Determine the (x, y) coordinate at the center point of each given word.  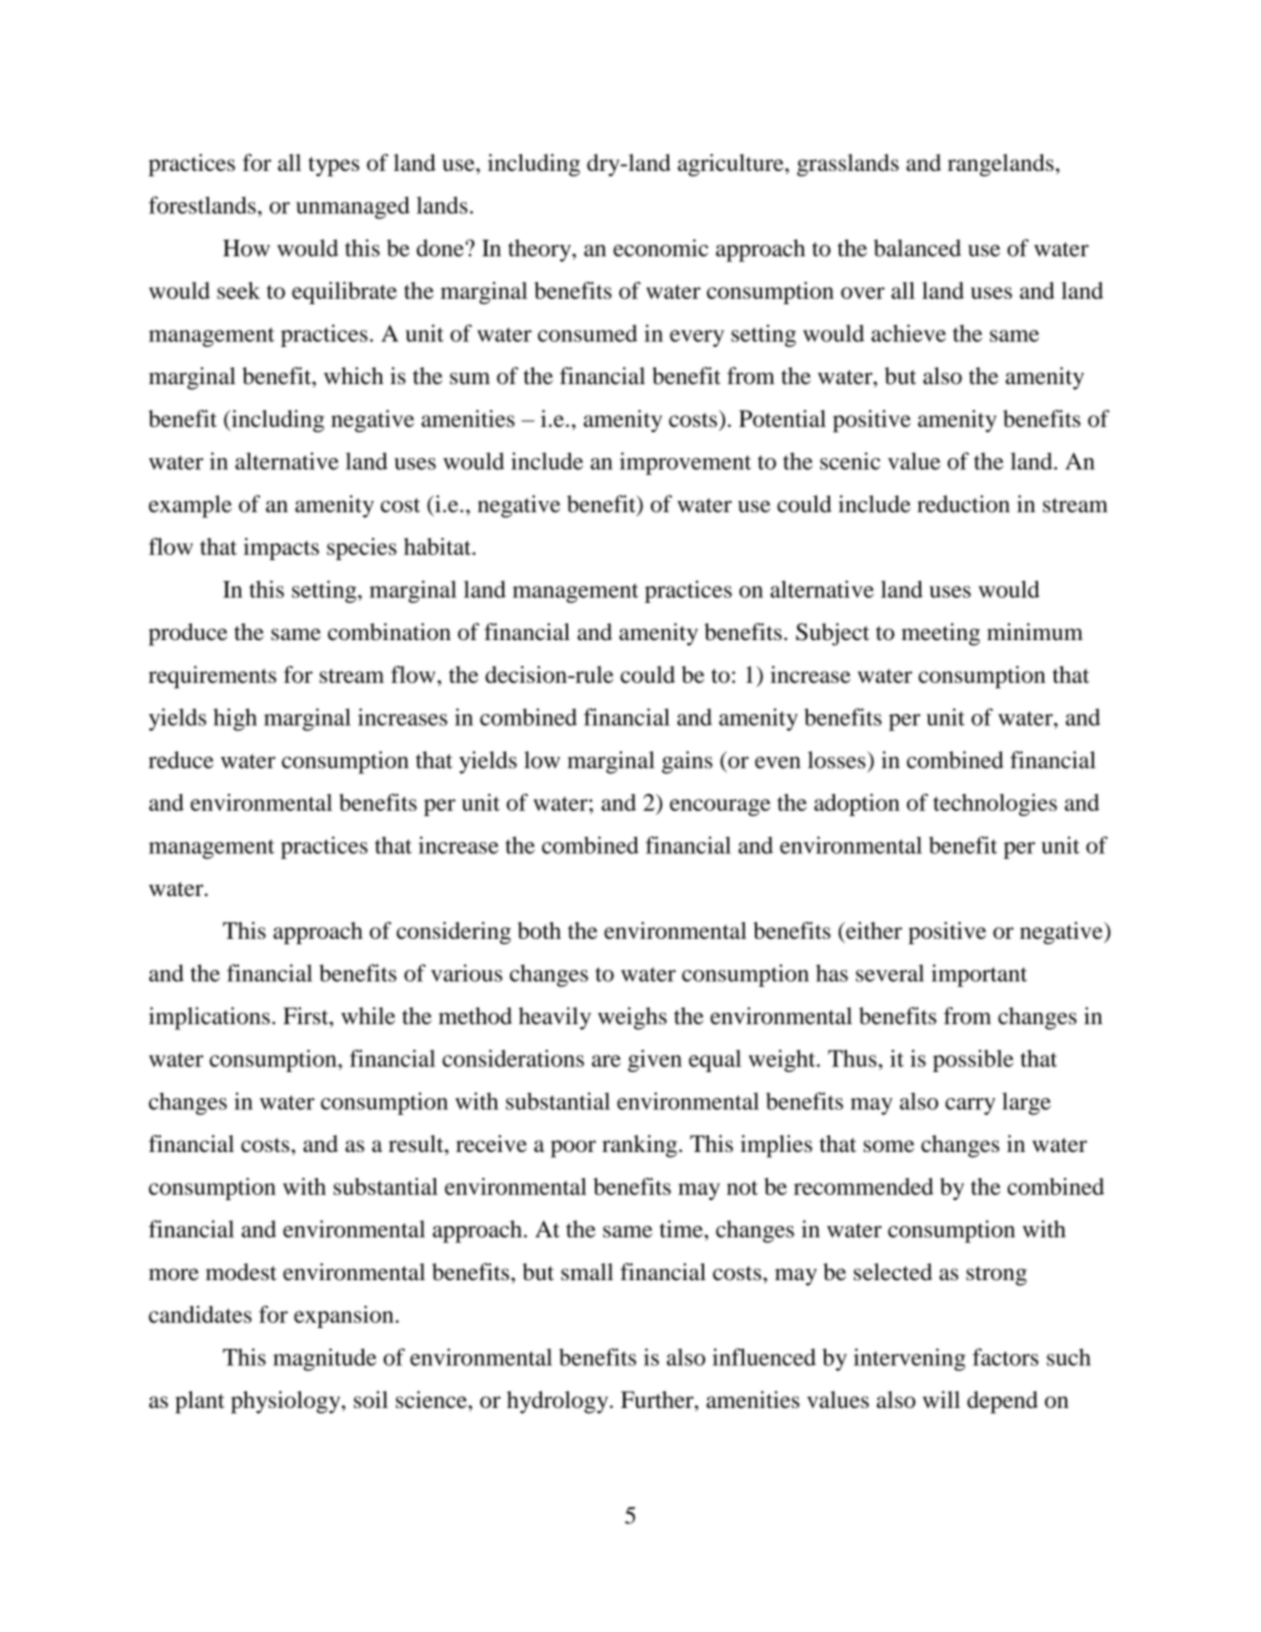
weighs (632, 1018)
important (979, 975)
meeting (941, 634)
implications (209, 1018)
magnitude (325, 1359)
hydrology (559, 1402)
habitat (438, 546)
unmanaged (353, 207)
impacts (281, 549)
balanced (917, 248)
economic (660, 248)
